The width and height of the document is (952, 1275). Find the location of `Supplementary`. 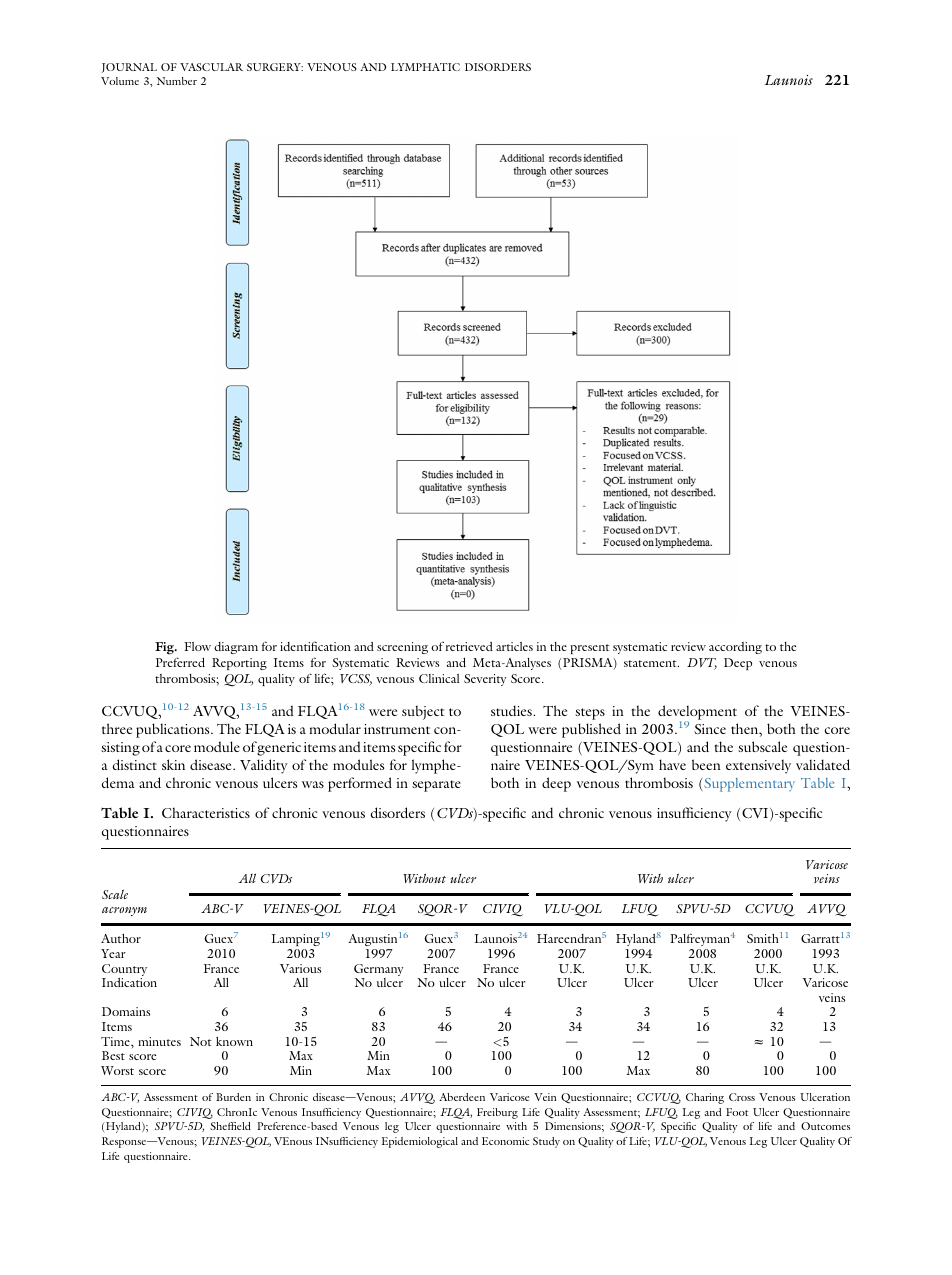

Supplementary is located at coordinates (748, 785).
